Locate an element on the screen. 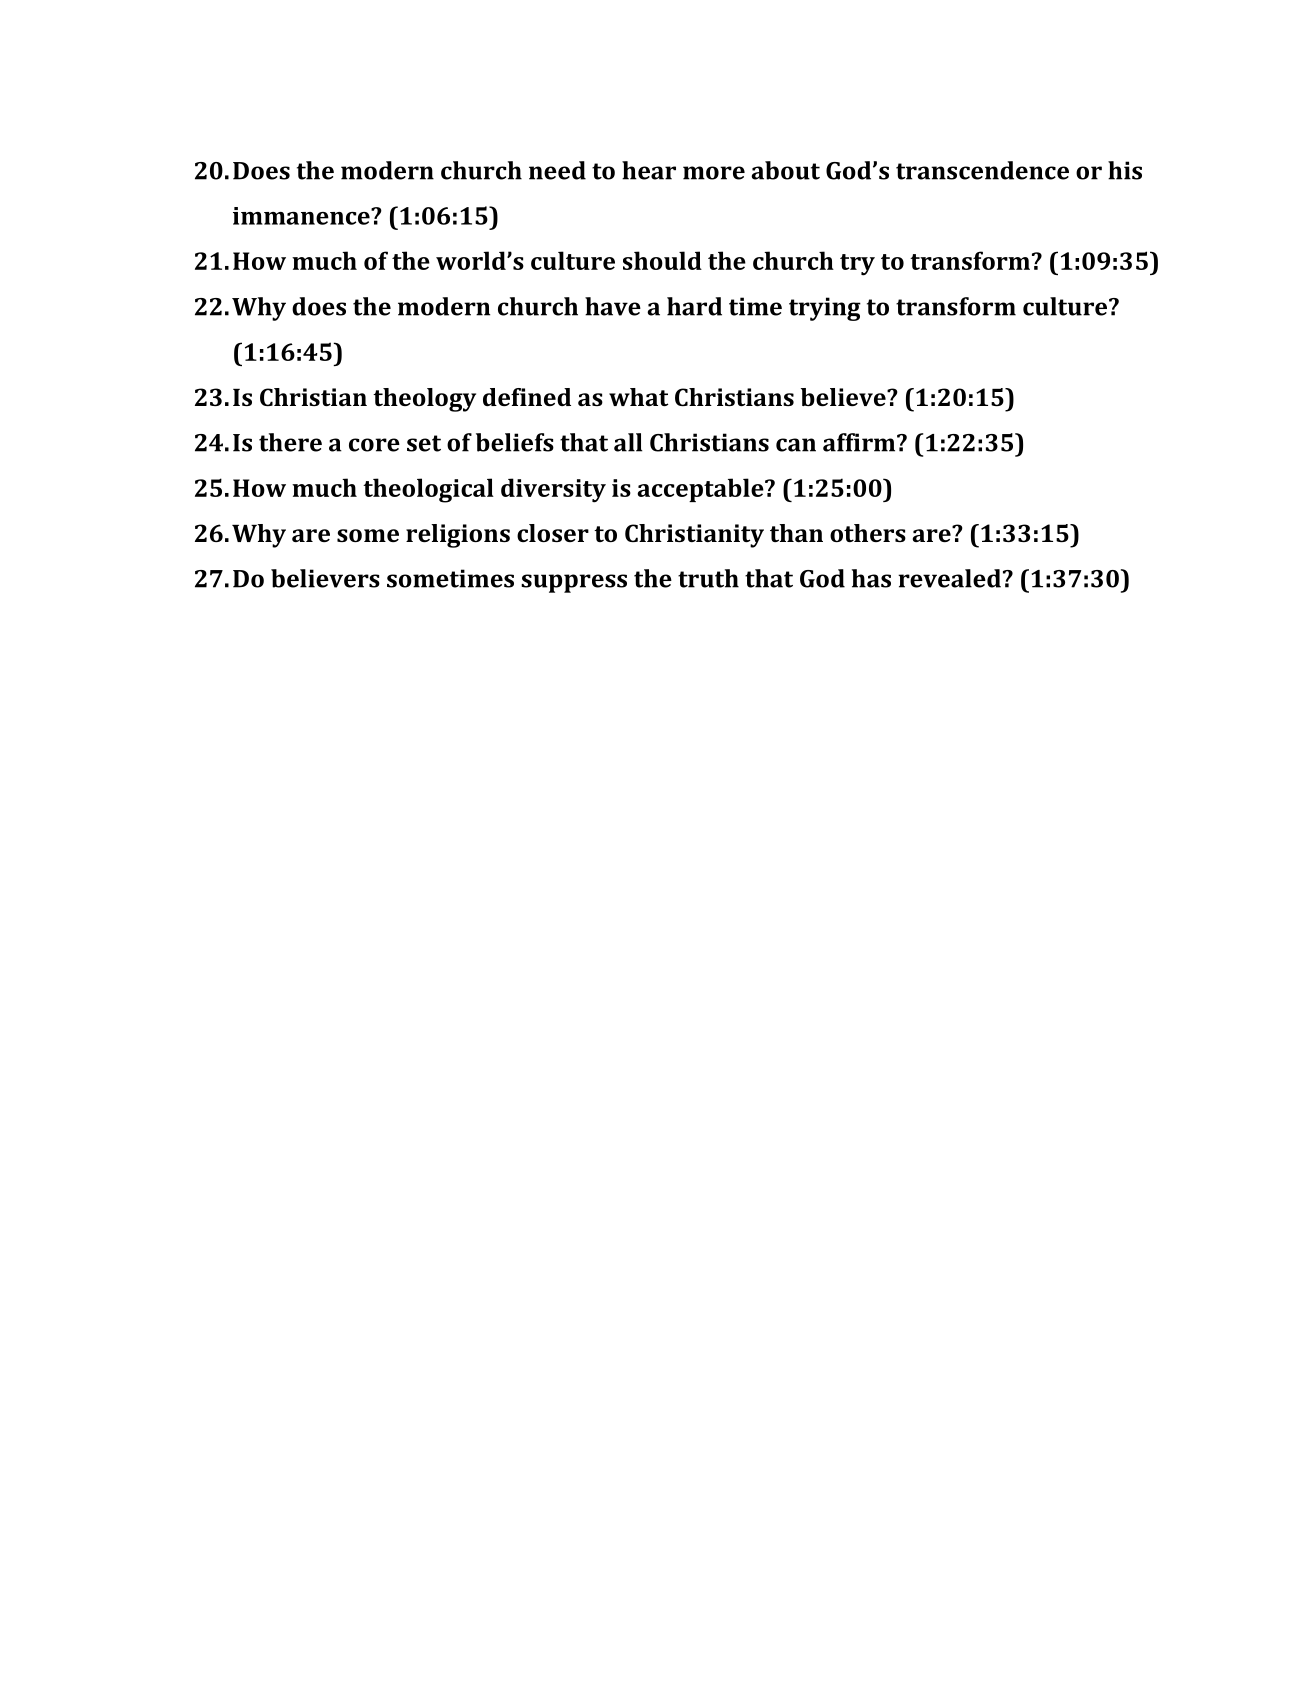 The image size is (1315, 1702). revealed is located at coordinates (949, 578).
